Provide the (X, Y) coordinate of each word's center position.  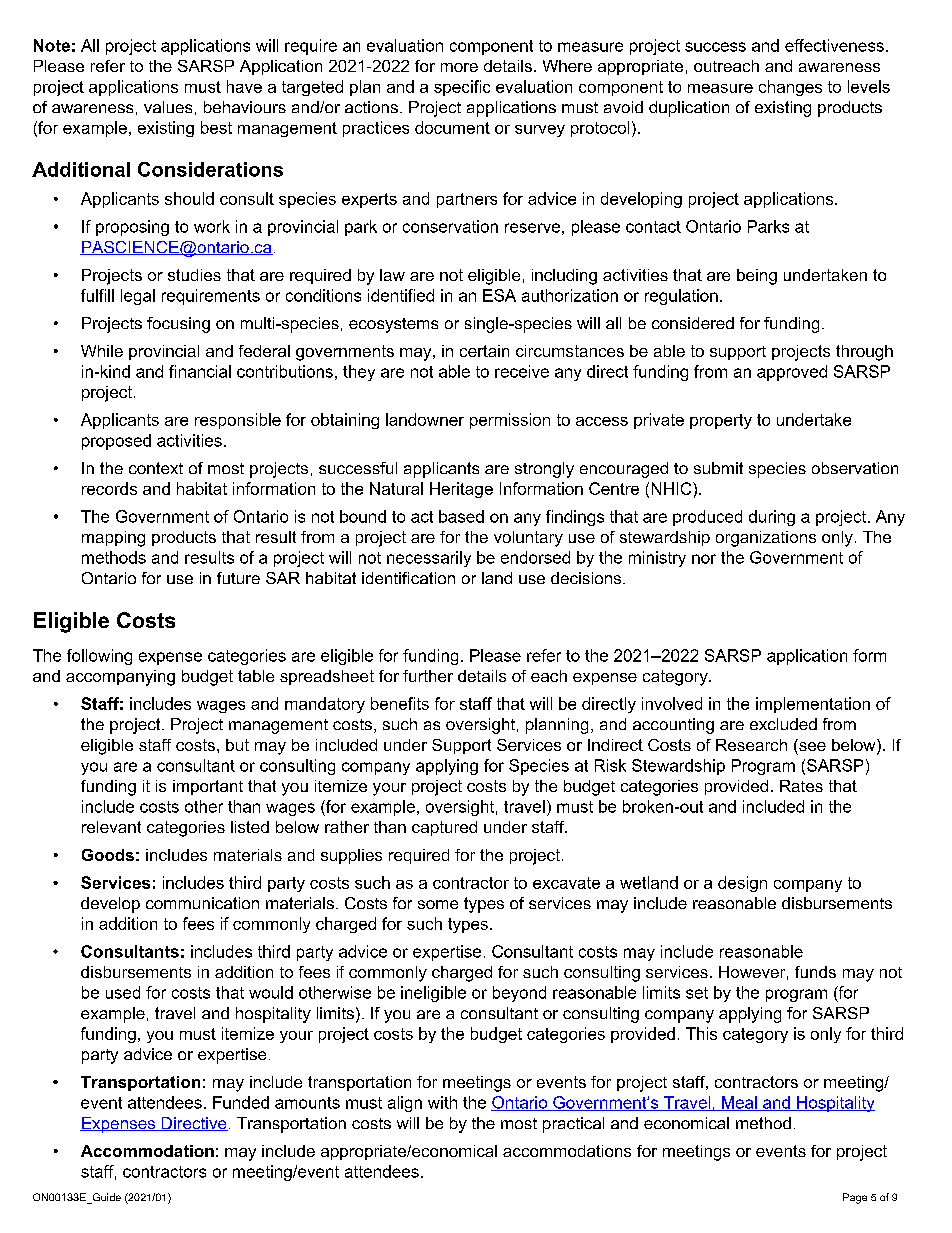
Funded (241, 1102)
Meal (739, 1103)
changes (790, 88)
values (168, 107)
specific (462, 88)
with (442, 1102)
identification (408, 578)
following (99, 657)
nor (704, 559)
